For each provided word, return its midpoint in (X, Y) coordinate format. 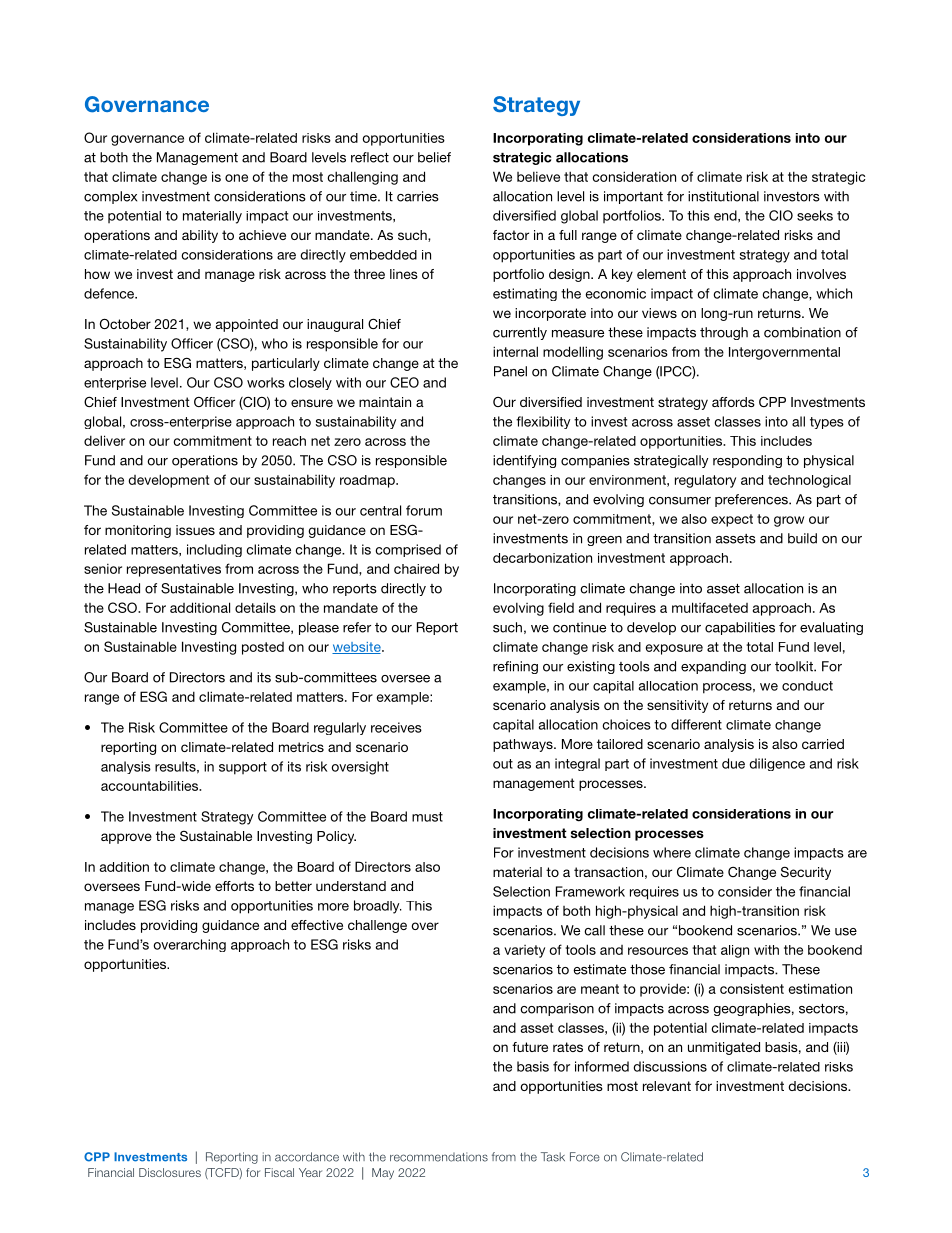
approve (126, 838)
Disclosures (170, 1172)
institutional (723, 196)
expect (732, 520)
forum (424, 510)
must (427, 817)
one (236, 178)
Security (806, 873)
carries (418, 196)
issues (195, 530)
